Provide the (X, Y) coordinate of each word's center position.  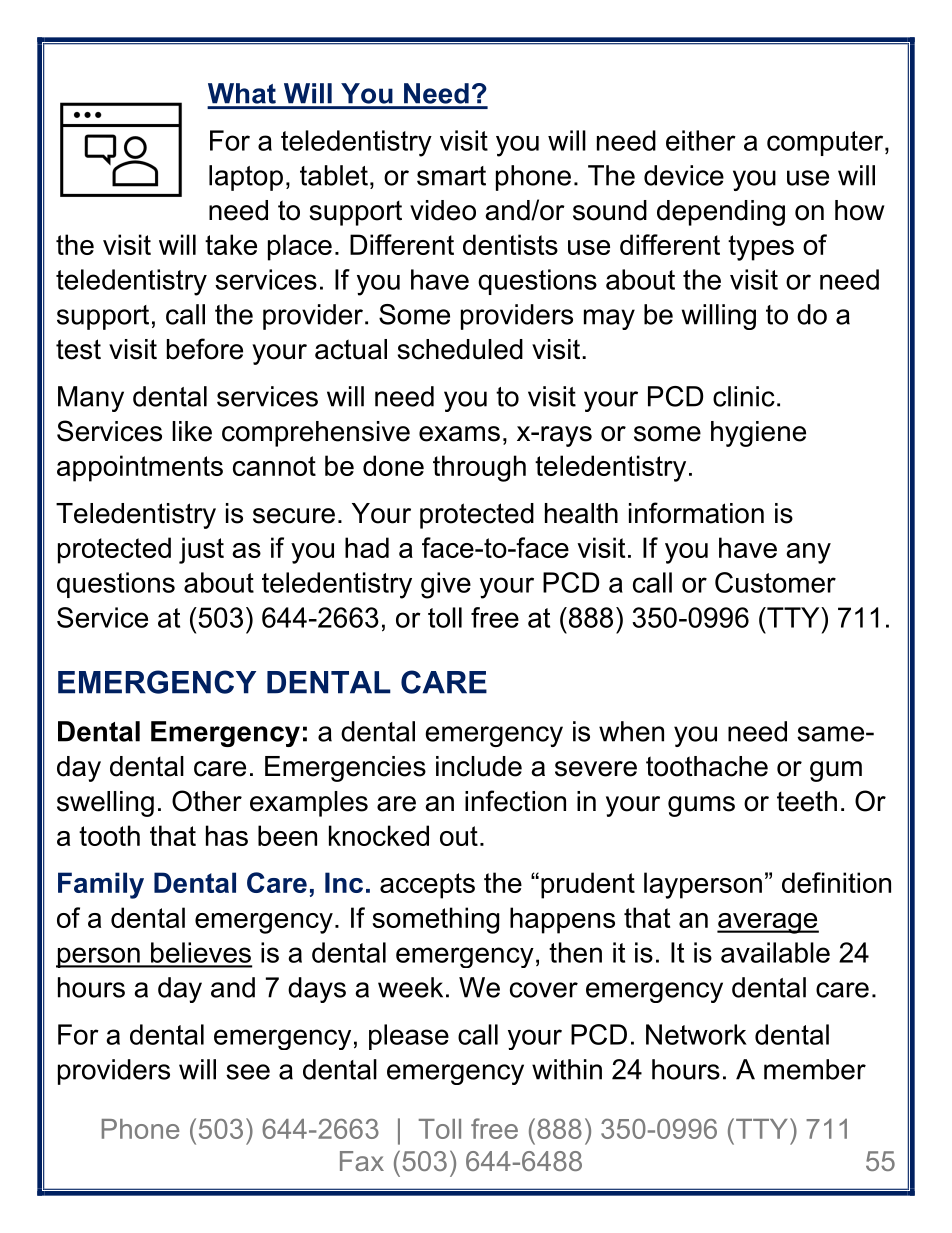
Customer (775, 582)
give (446, 585)
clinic (744, 396)
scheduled (460, 349)
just (201, 550)
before (205, 349)
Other (207, 801)
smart (451, 176)
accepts (427, 886)
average (768, 923)
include (479, 766)
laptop (246, 178)
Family (101, 885)
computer (826, 143)
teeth (807, 801)
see (248, 1072)
